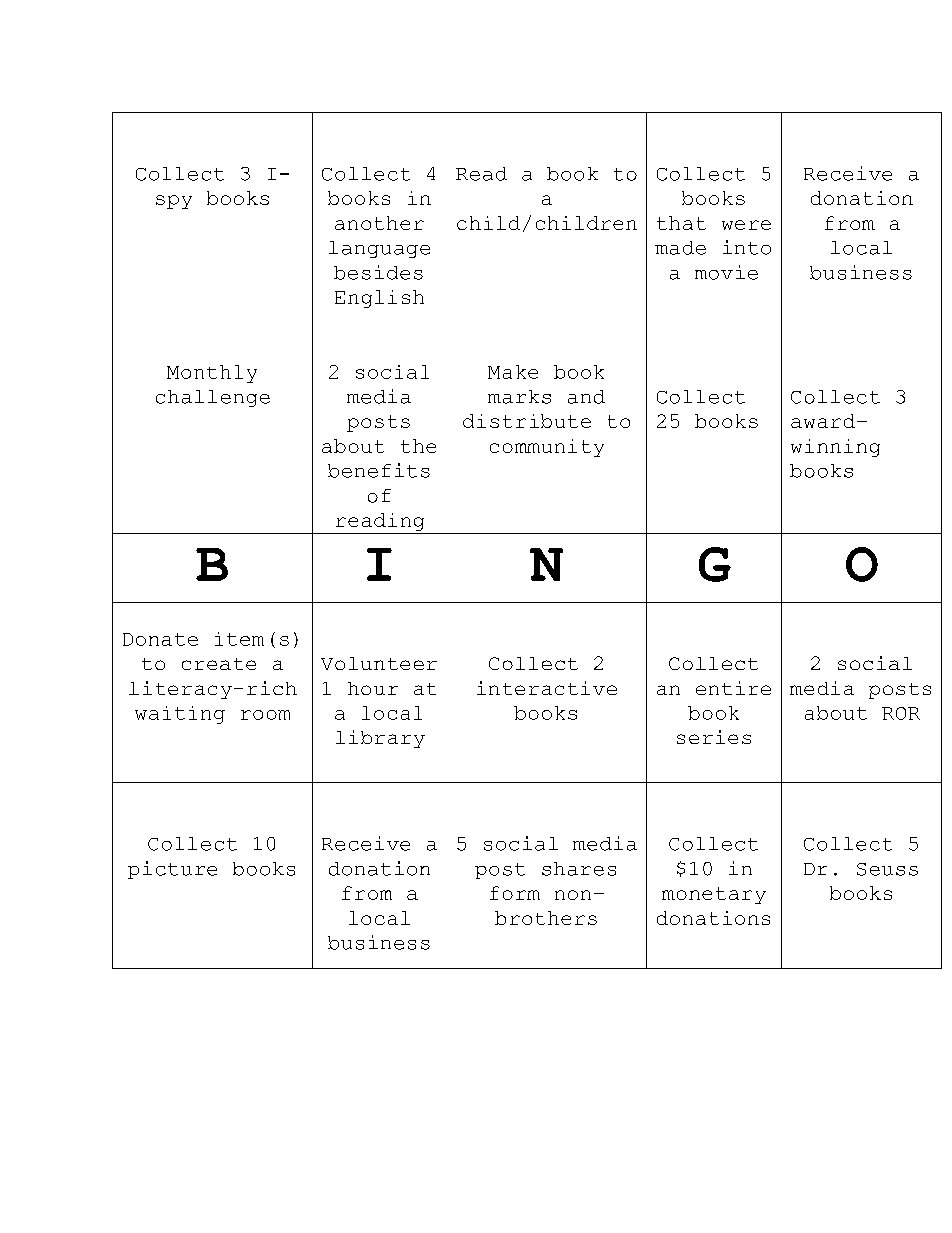 This screenshot has width=952, height=1233. What do you see at coordinates (586, 397) in the screenshot?
I see `and` at bounding box center [586, 397].
